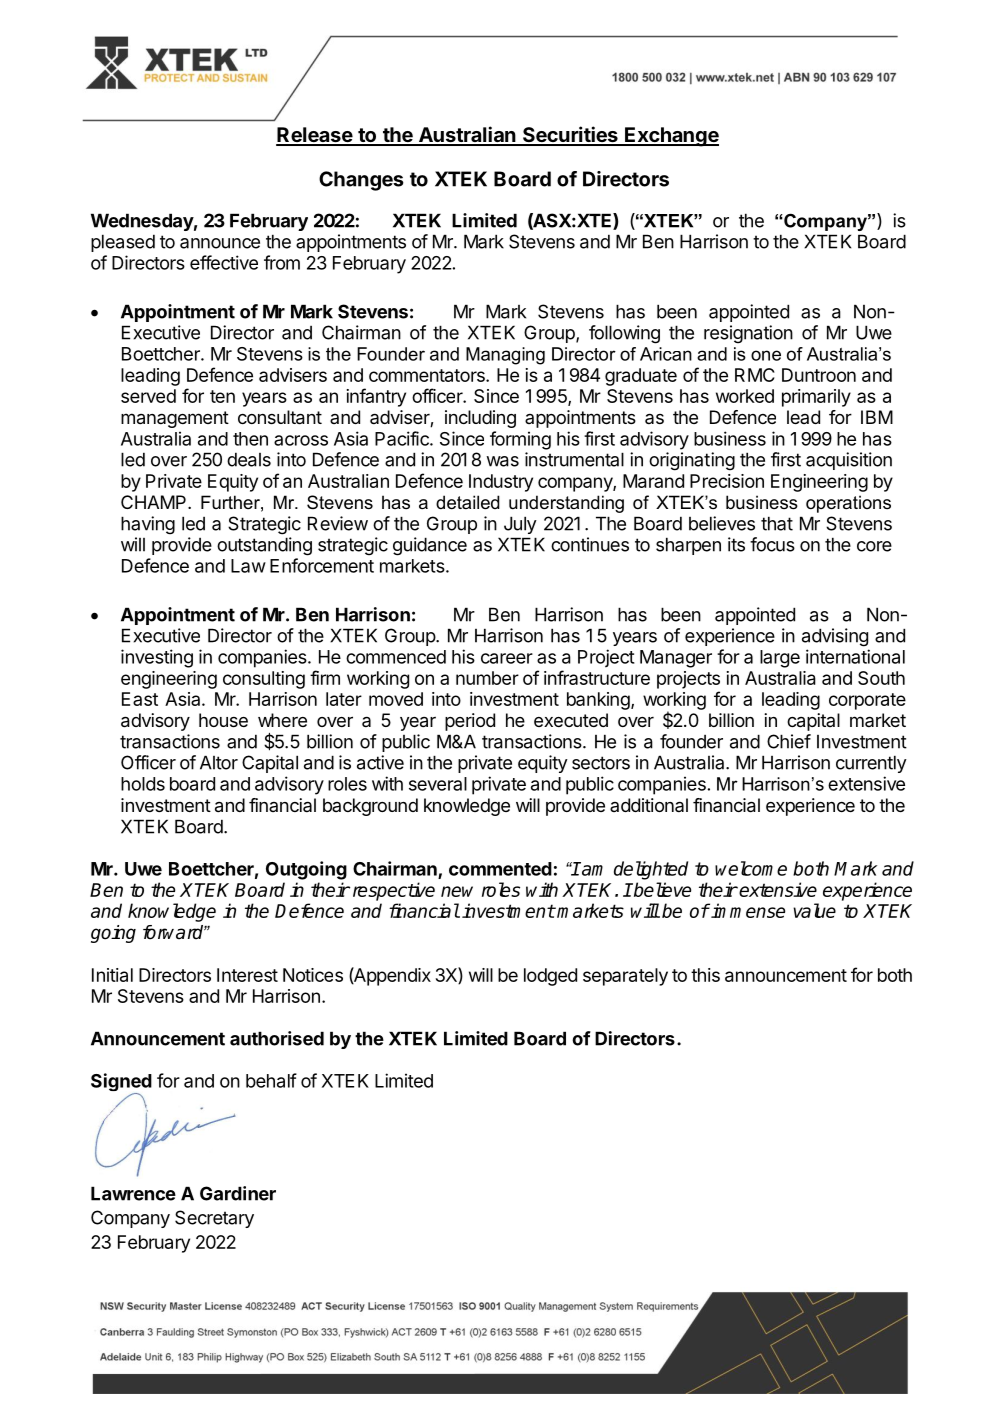  What do you see at coordinates (271, 1080) in the document?
I see `behalf` at bounding box center [271, 1080].
